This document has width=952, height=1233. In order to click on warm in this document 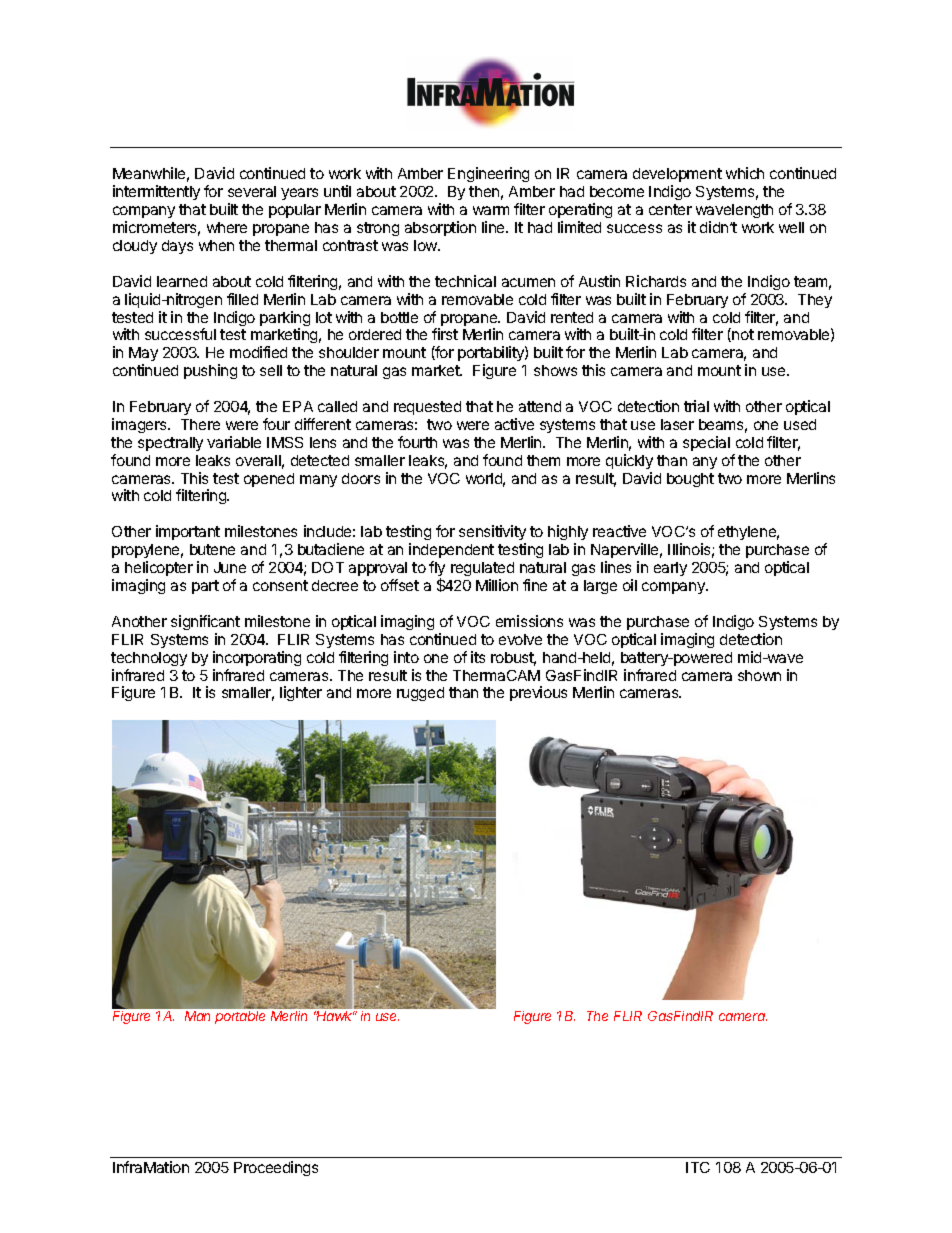, I will do `click(491, 210)`.
